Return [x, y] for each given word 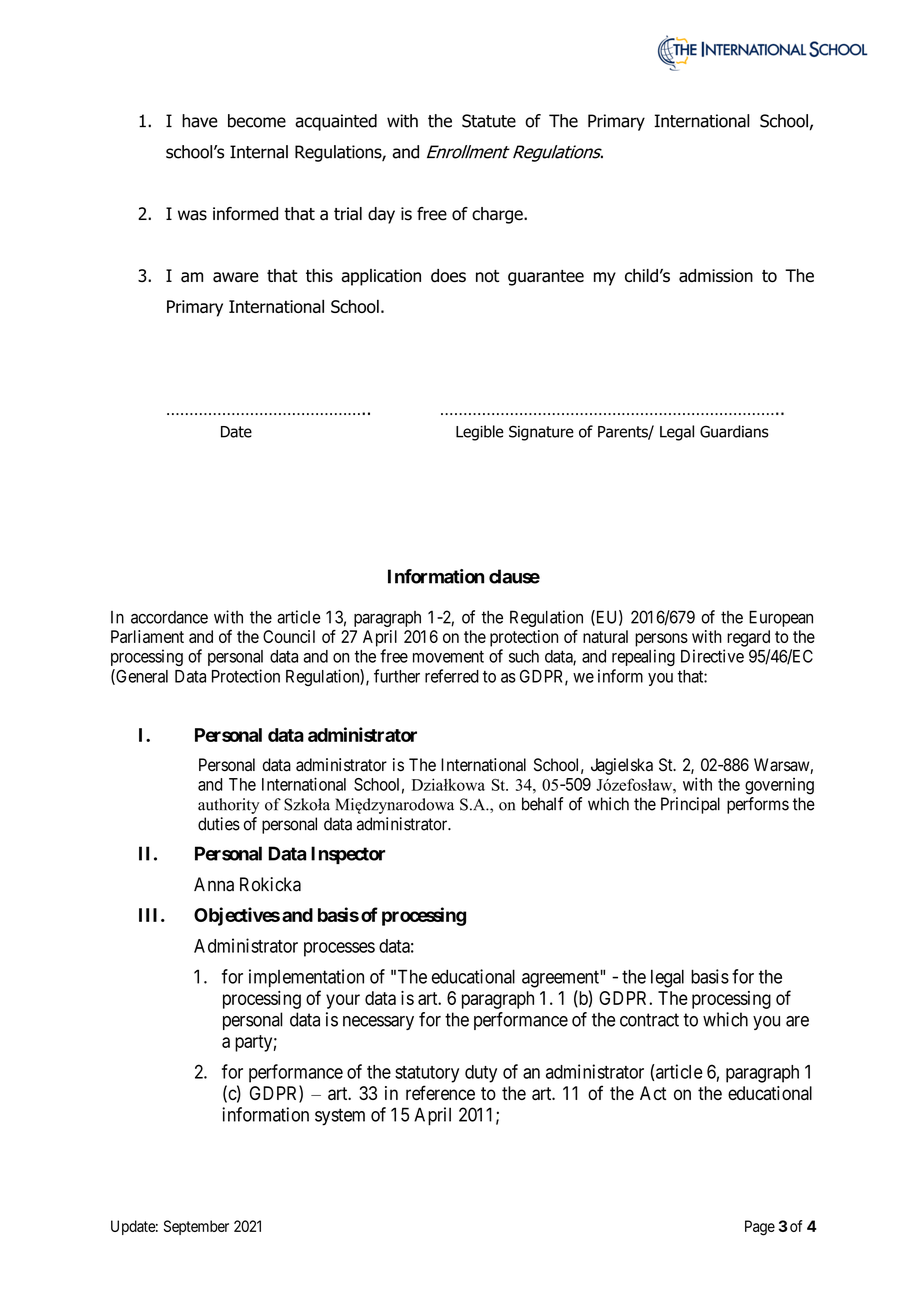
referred [452, 676]
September [196, 1227]
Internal [259, 152]
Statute [489, 121]
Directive [712, 656]
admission [716, 276]
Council [289, 636]
